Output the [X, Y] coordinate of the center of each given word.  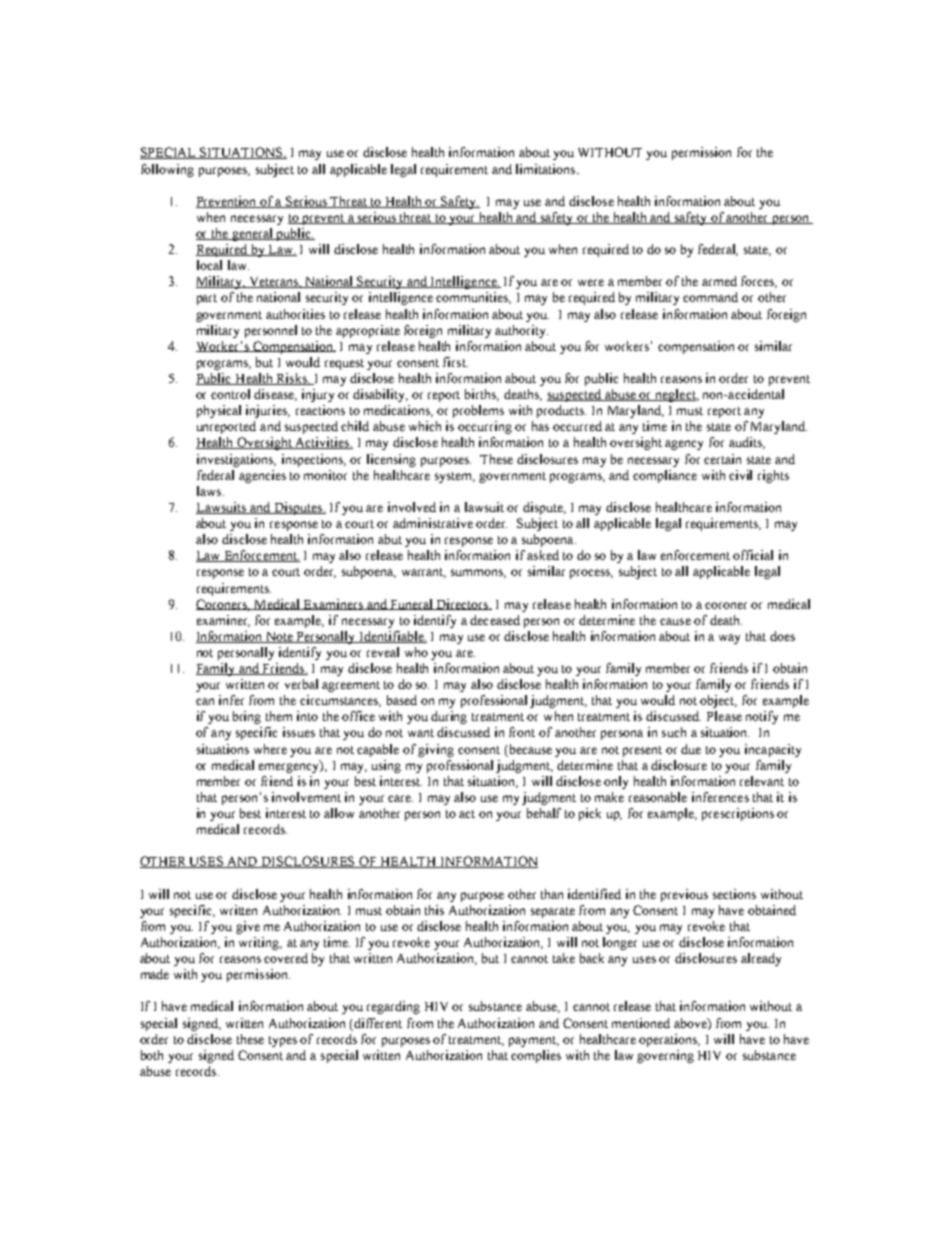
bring [247, 717]
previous [684, 895]
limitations [547, 169]
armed [719, 281]
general [252, 234]
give [248, 927]
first [455, 362]
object [718, 701]
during [449, 717]
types [283, 1041]
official [753, 555]
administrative [433, 523]
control [230, 394]
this [434, 910]
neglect [675, 395]
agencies [262, 476]
